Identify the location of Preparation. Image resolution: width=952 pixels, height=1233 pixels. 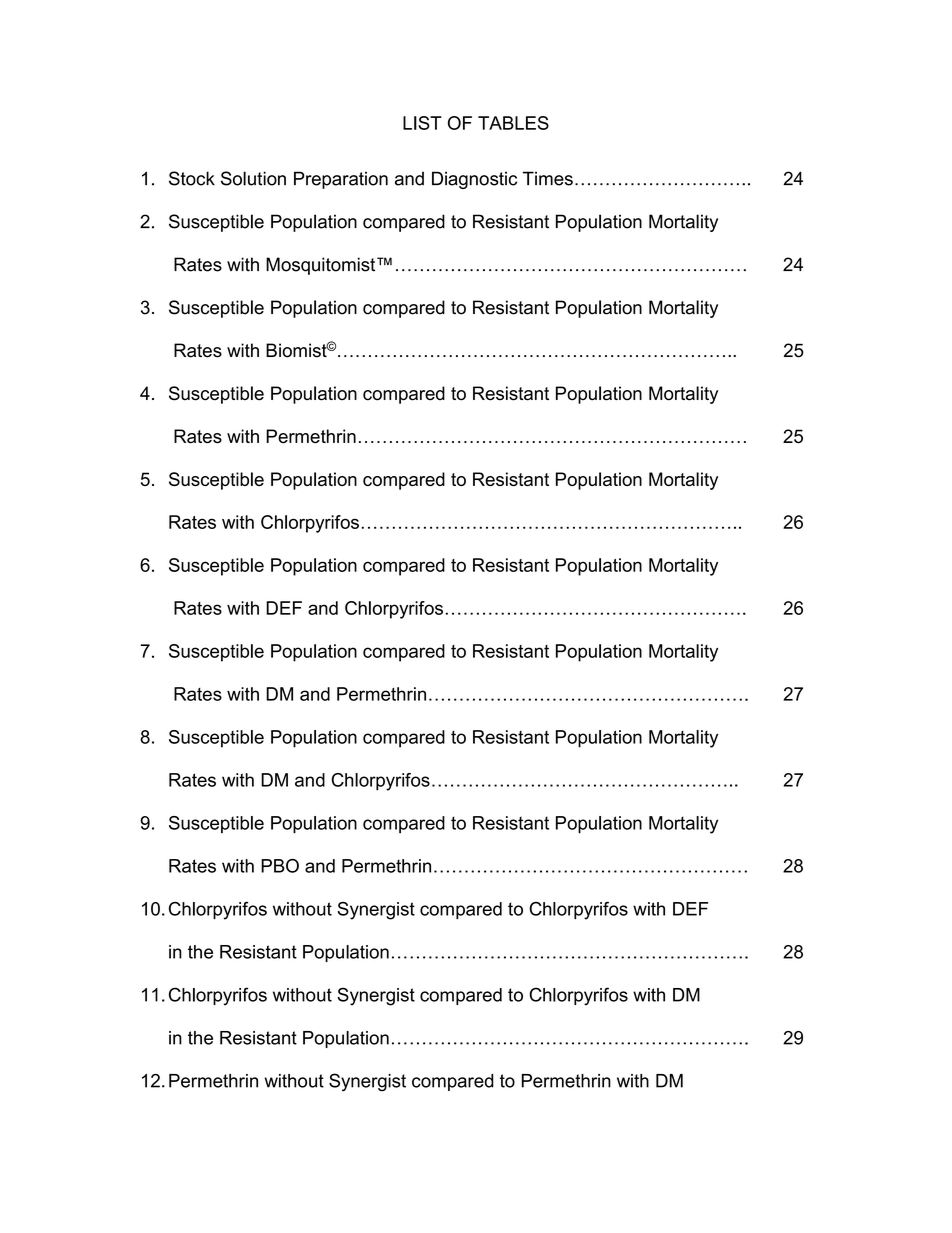
(341, 180).
